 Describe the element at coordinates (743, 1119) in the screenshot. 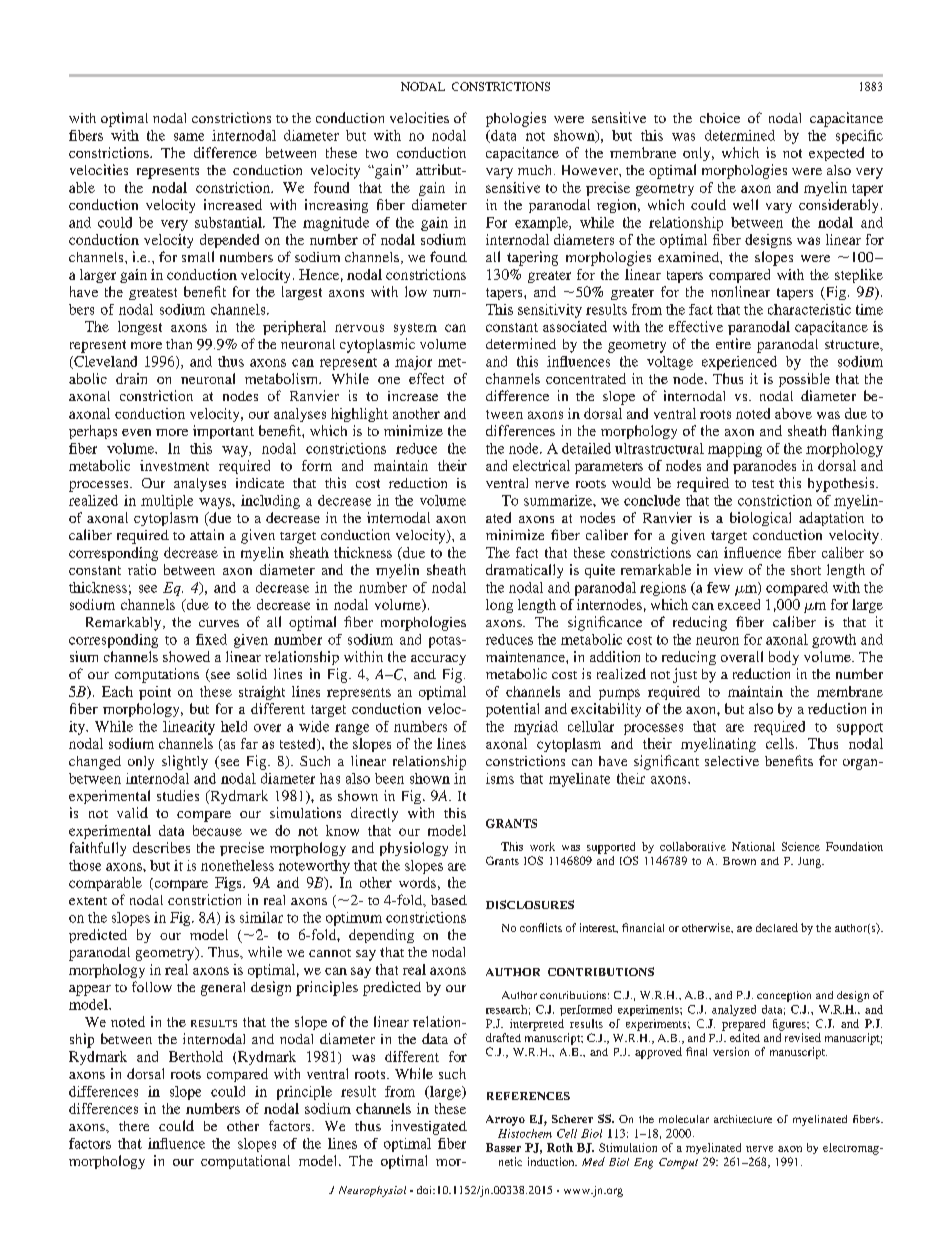

I see `architecture` at that location.
